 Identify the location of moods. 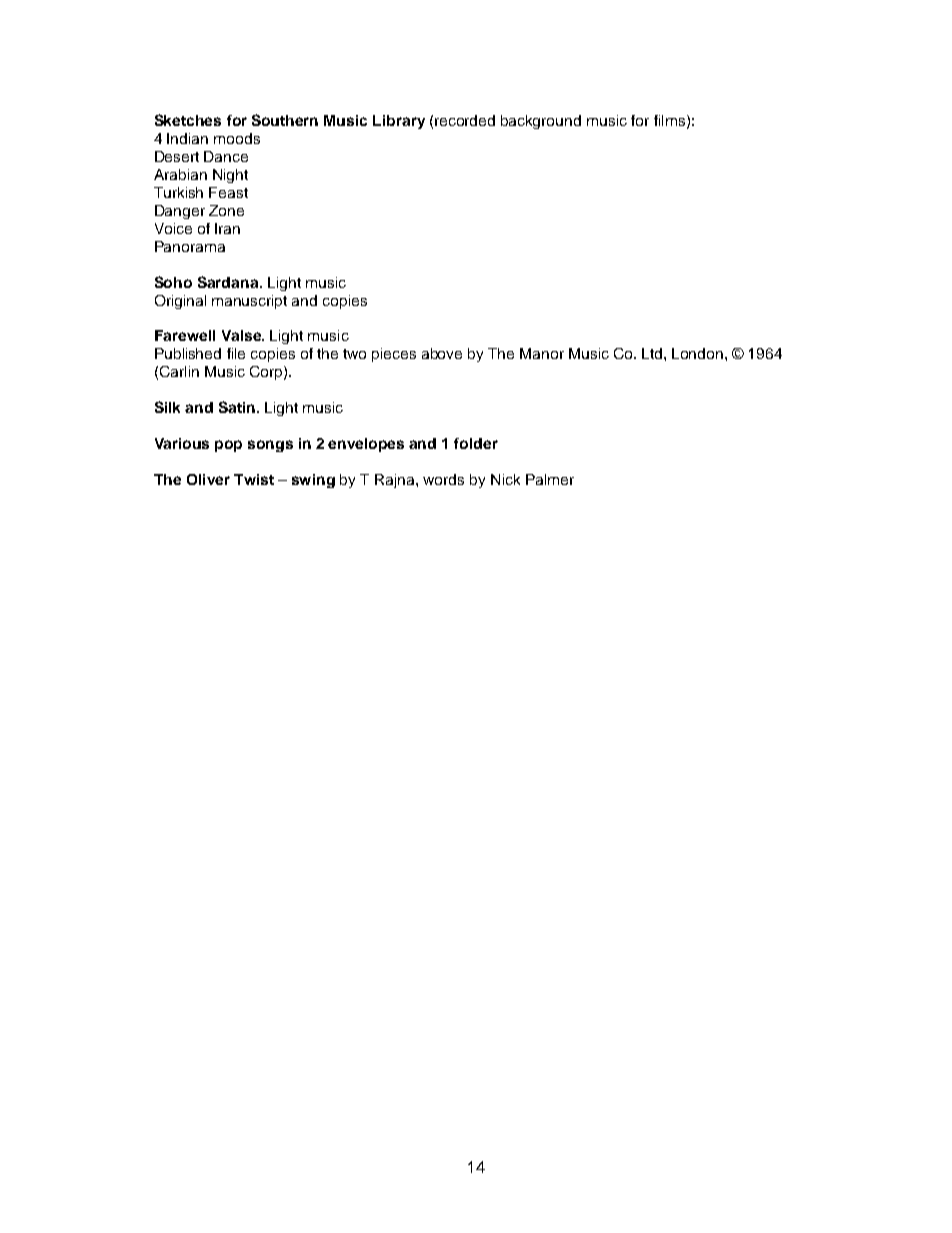
(237, 138).
